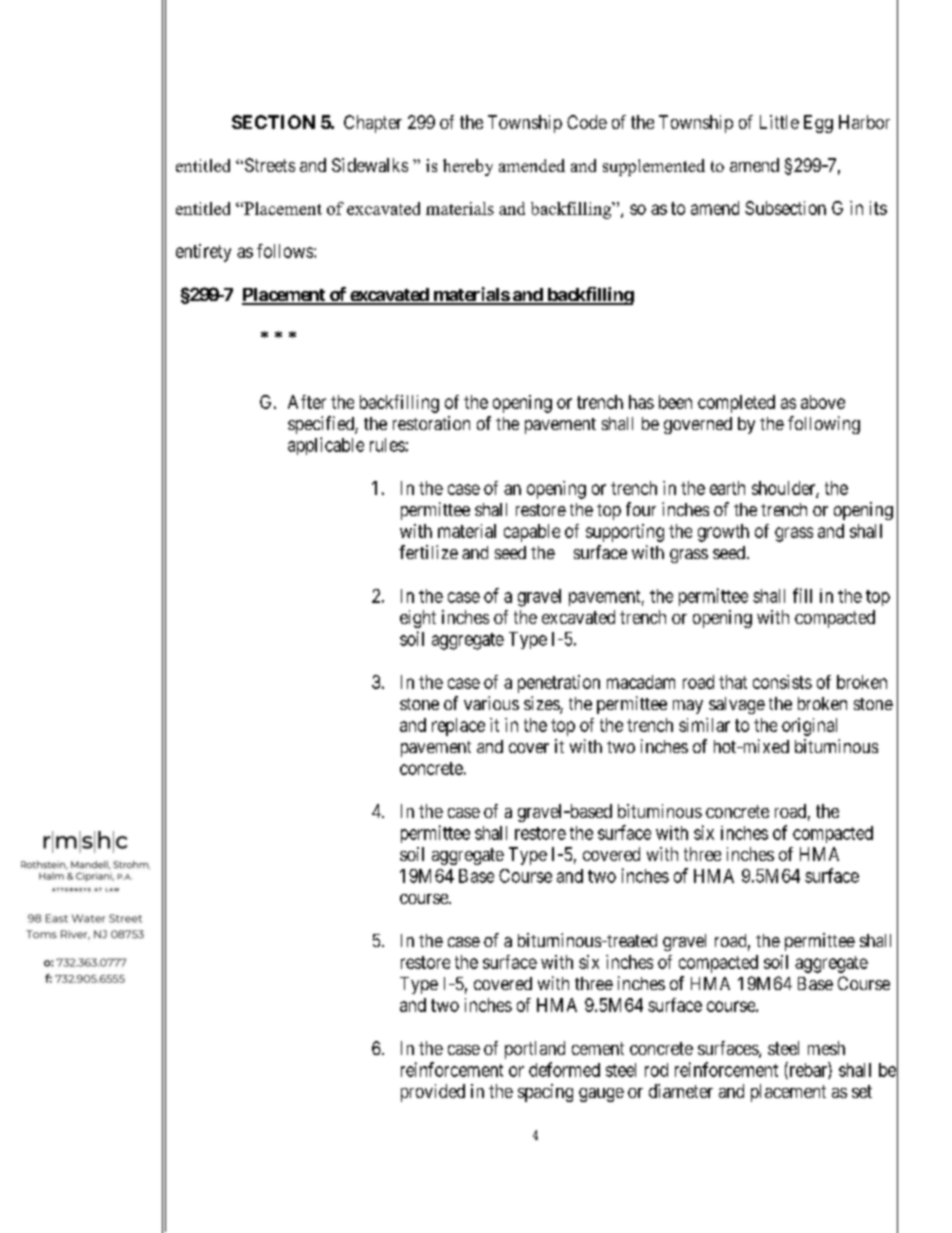 The height and width of the screenshot is (1233, 952). What do you see at coordinates (532, 533) in the screenshot?
I see `capable` at bounding box center [532, 533].
